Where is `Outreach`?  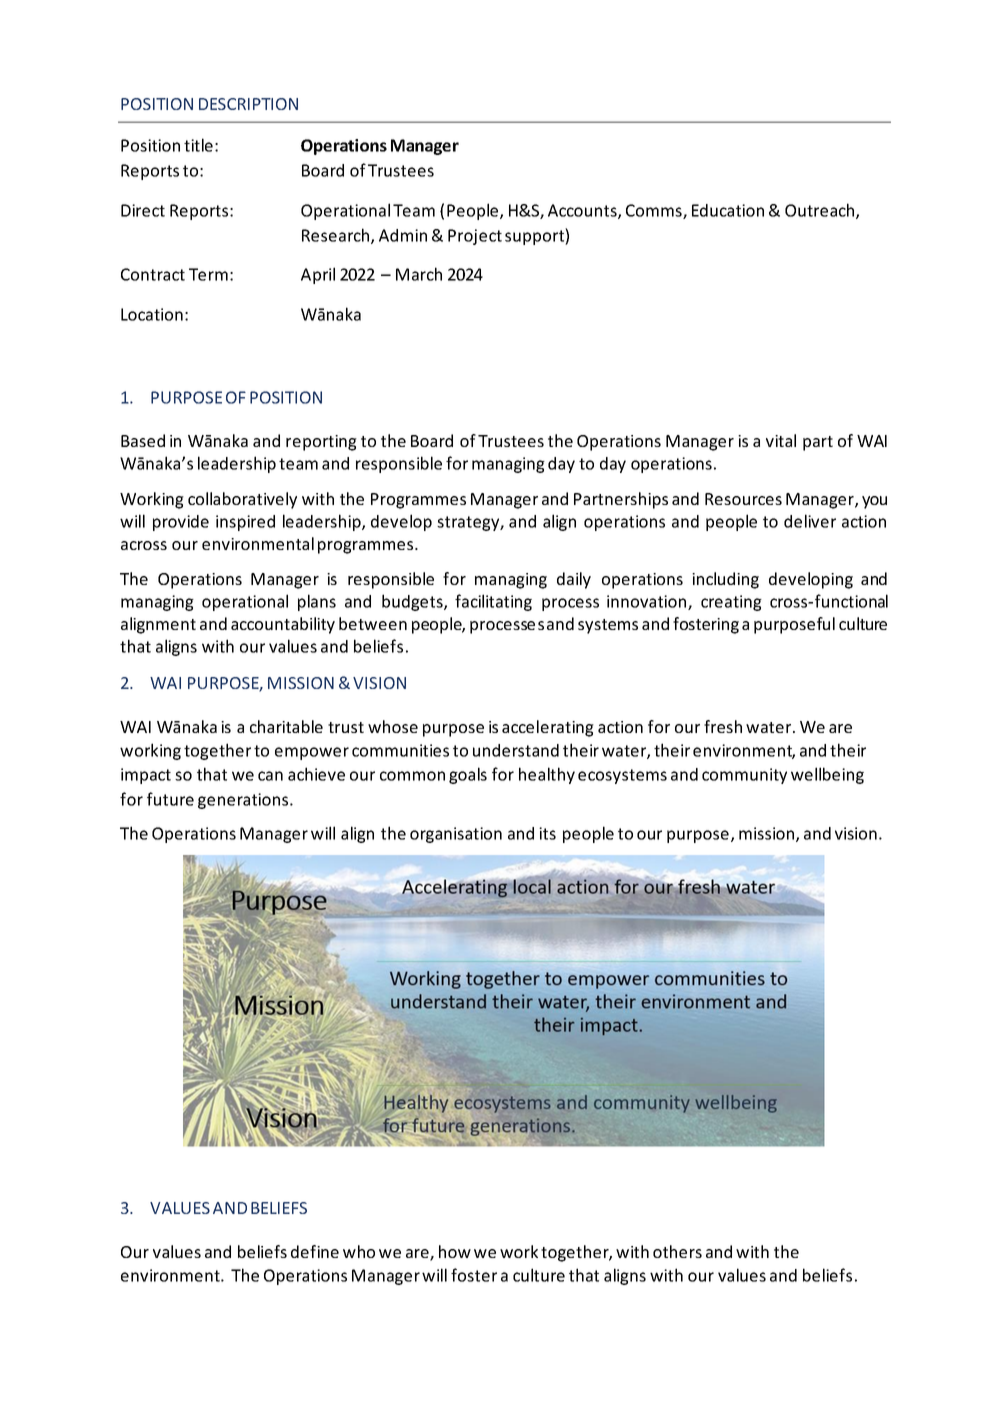 Outreach is located at coordinates (821, 211).
